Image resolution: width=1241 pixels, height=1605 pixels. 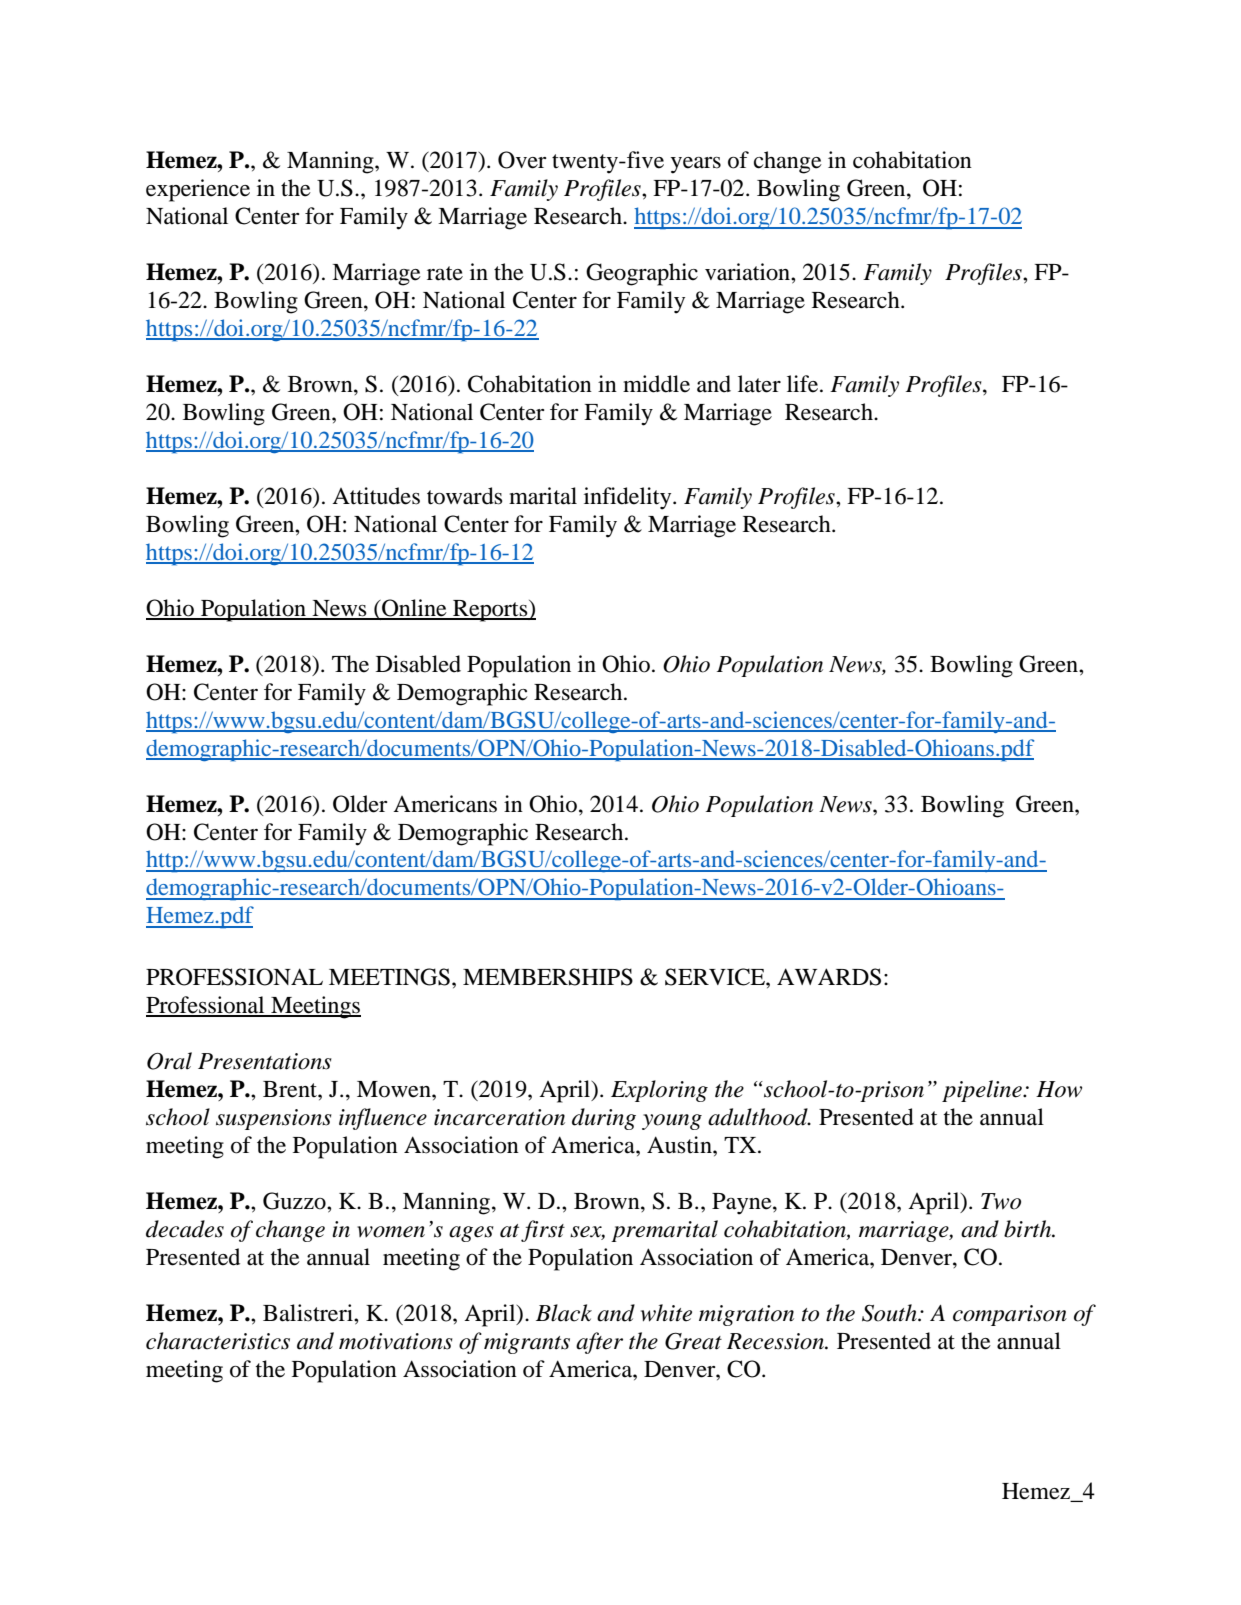 What do you see at coordinates (218, 1341) in the screenshot?
I see `characteristics` at bounding box center [218, 1341].
